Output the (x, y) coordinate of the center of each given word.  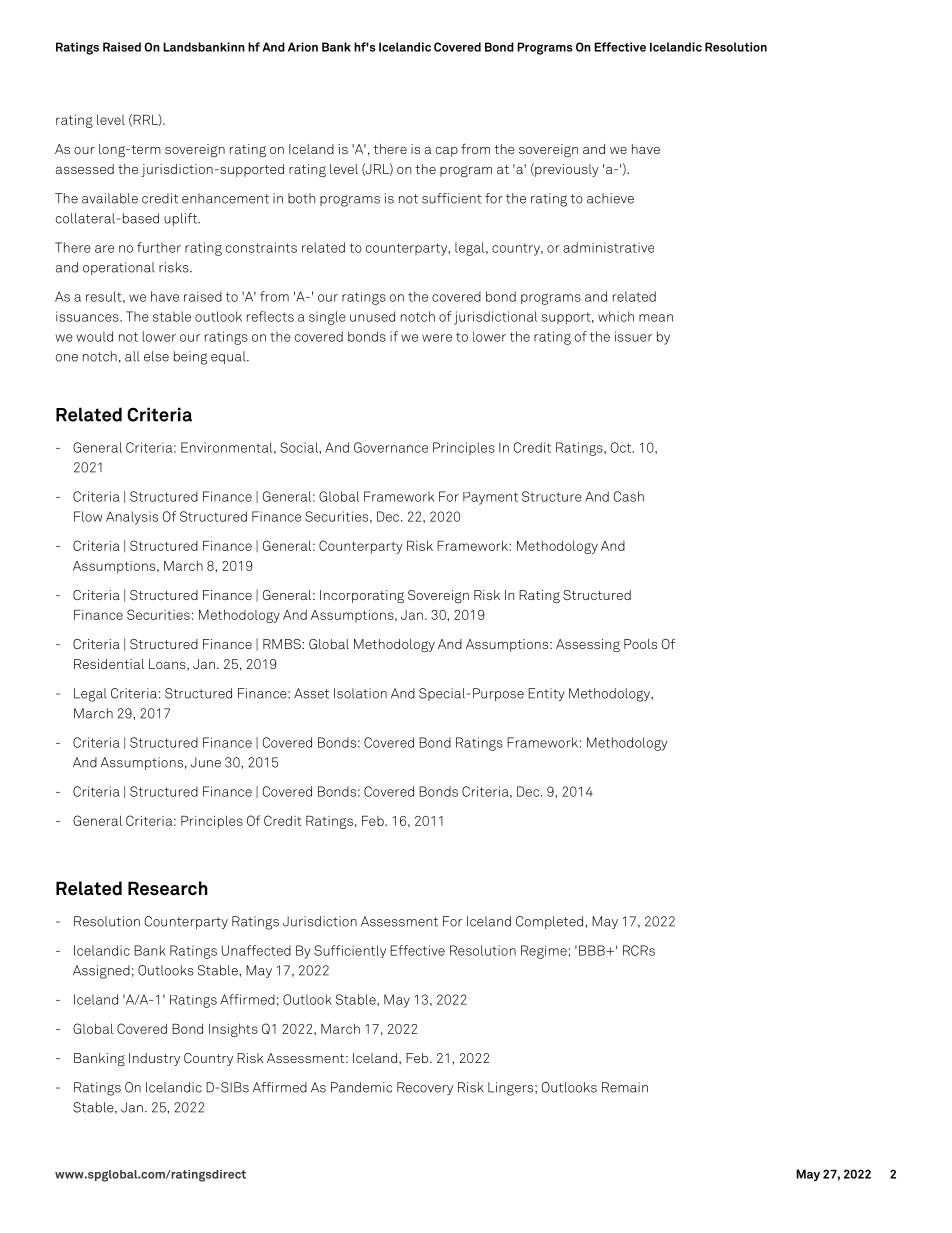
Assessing (588, 645)
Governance (391, 447)
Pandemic (361, 1087)
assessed (85, 169)
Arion (303, 47)
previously (566, 170)
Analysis (132, 518)
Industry (154, 1059)
